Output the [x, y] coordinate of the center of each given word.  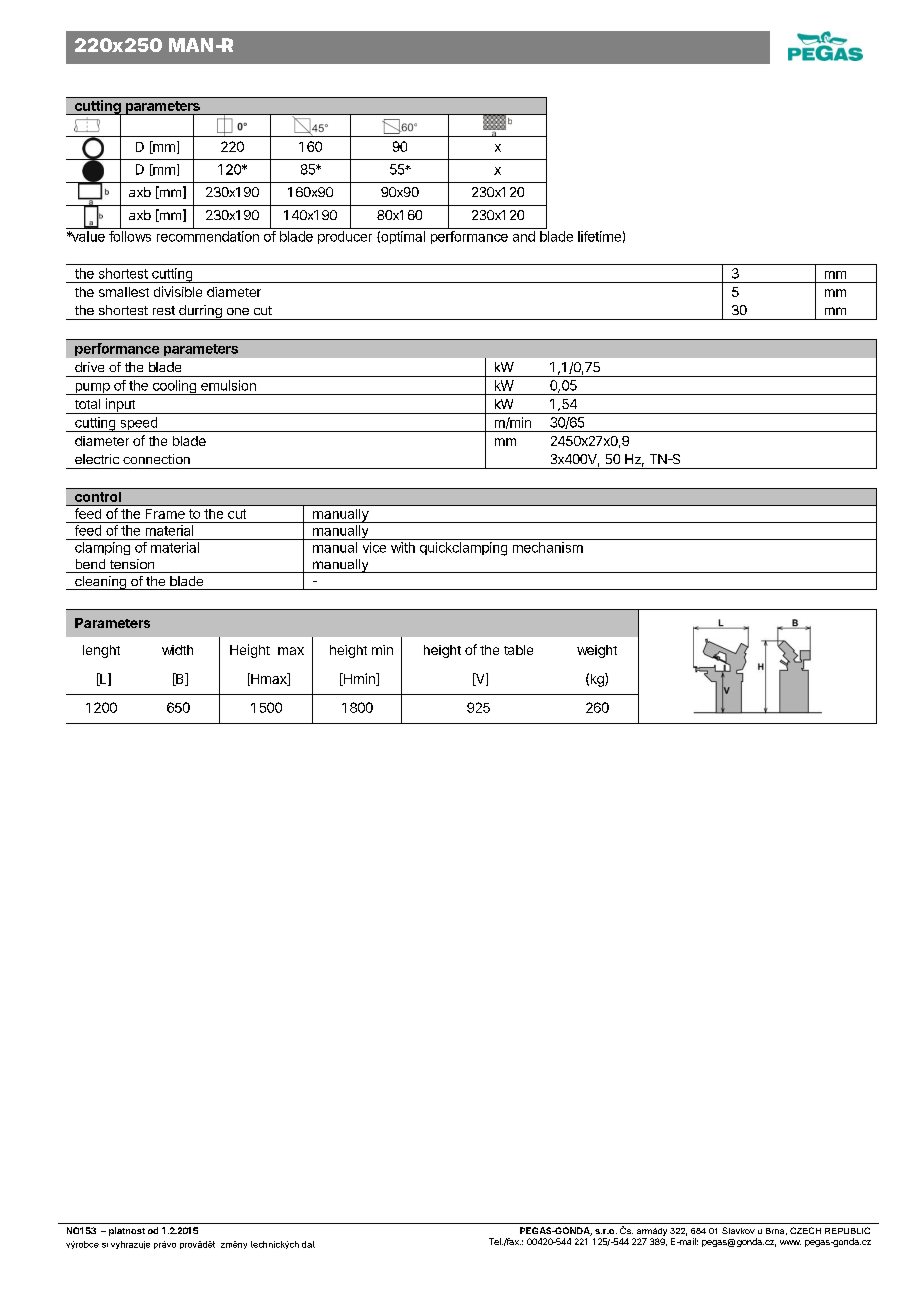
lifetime [599, 236]
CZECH [805, 1230]
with [403, 547]
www [790, 1242]
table [518, 650]
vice [374, 547]
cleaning [100, 583]
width [177, 650]
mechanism [548, 547]
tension [132, 564]
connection [156, 459]
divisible [178, 291]
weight [597, 651]
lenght [101, 651]
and [524, 236]
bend [90, 564]
